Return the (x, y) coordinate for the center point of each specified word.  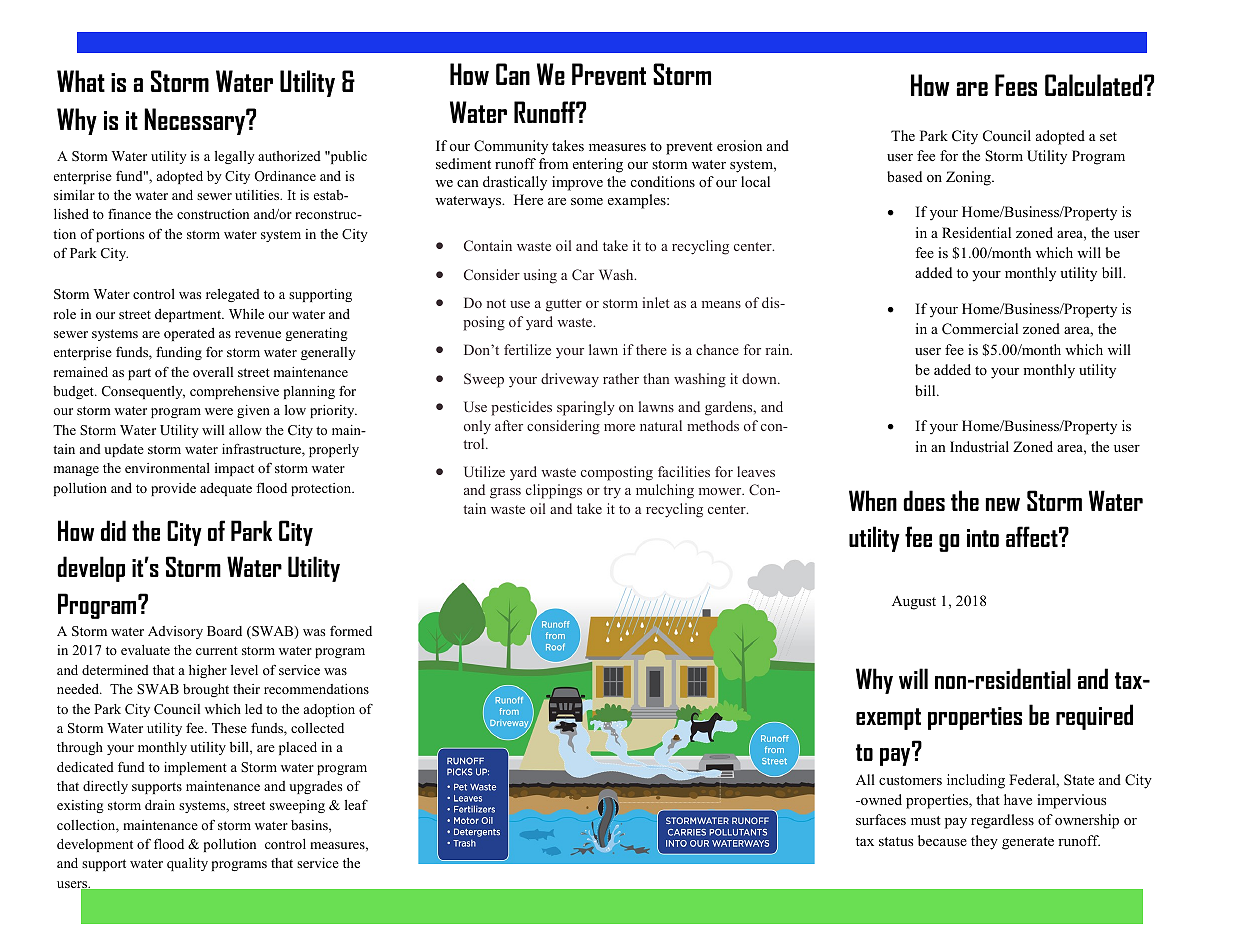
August (914, 603)
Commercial (980, 329)
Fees (1016, 85)
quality (187, 864)
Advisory (175, 632)
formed (351, 631)
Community (511, 147)
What (81, 81)
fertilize (527, 349)
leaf (356, 804)
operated (189, 334)
